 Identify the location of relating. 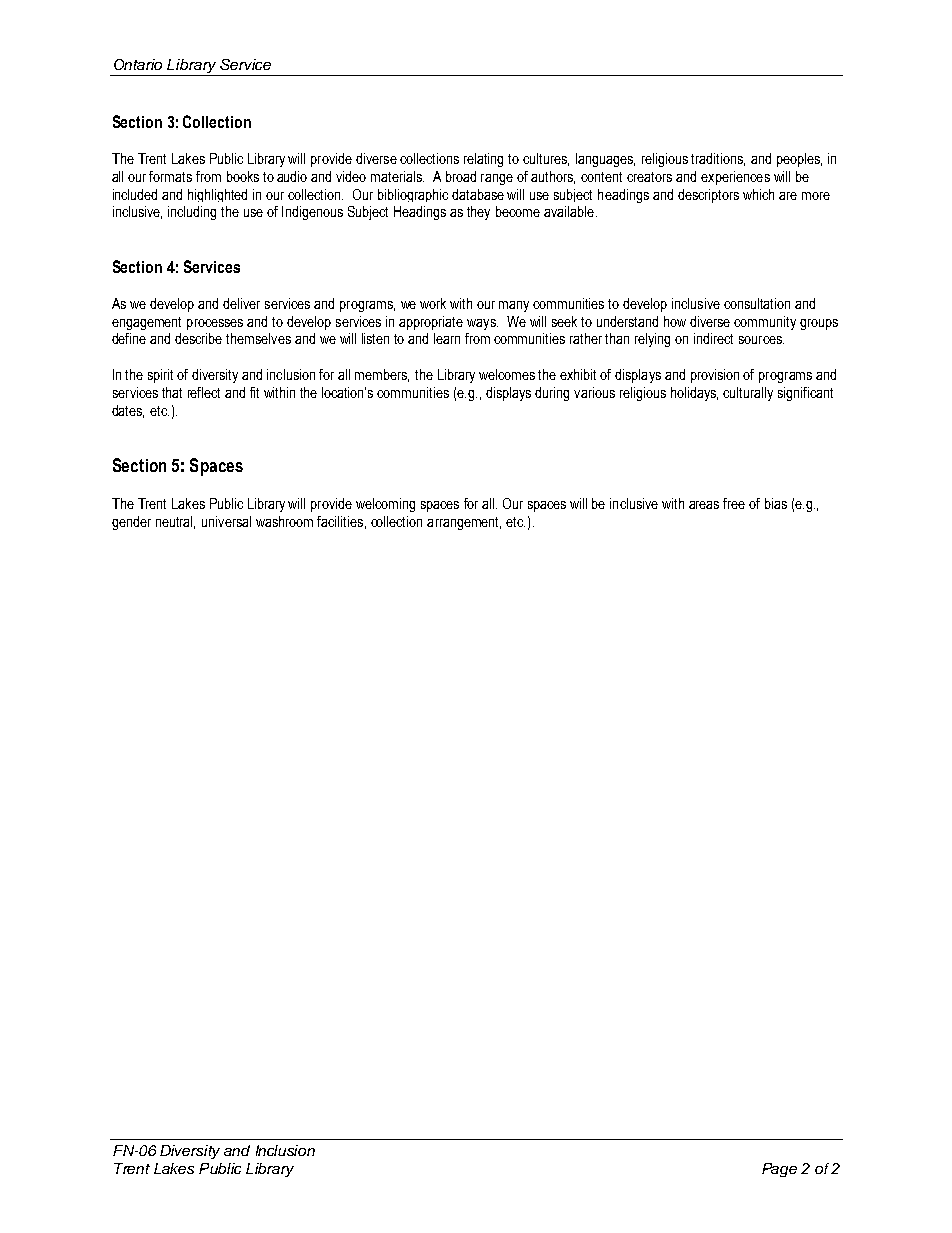
(483, 160).
